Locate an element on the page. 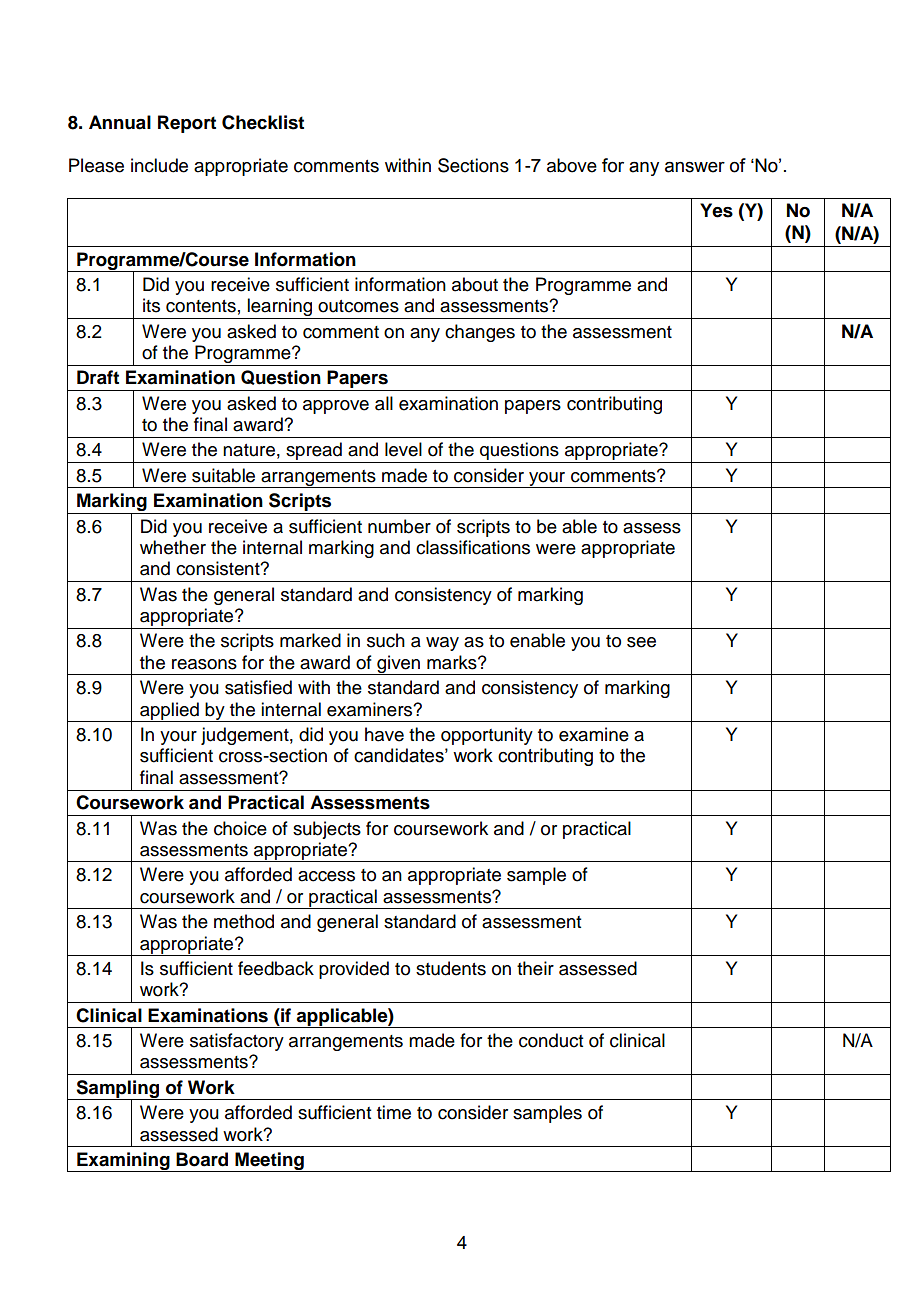 The height and width of the document is (1308, 924). classifications is located at coordinates (473, 547).
